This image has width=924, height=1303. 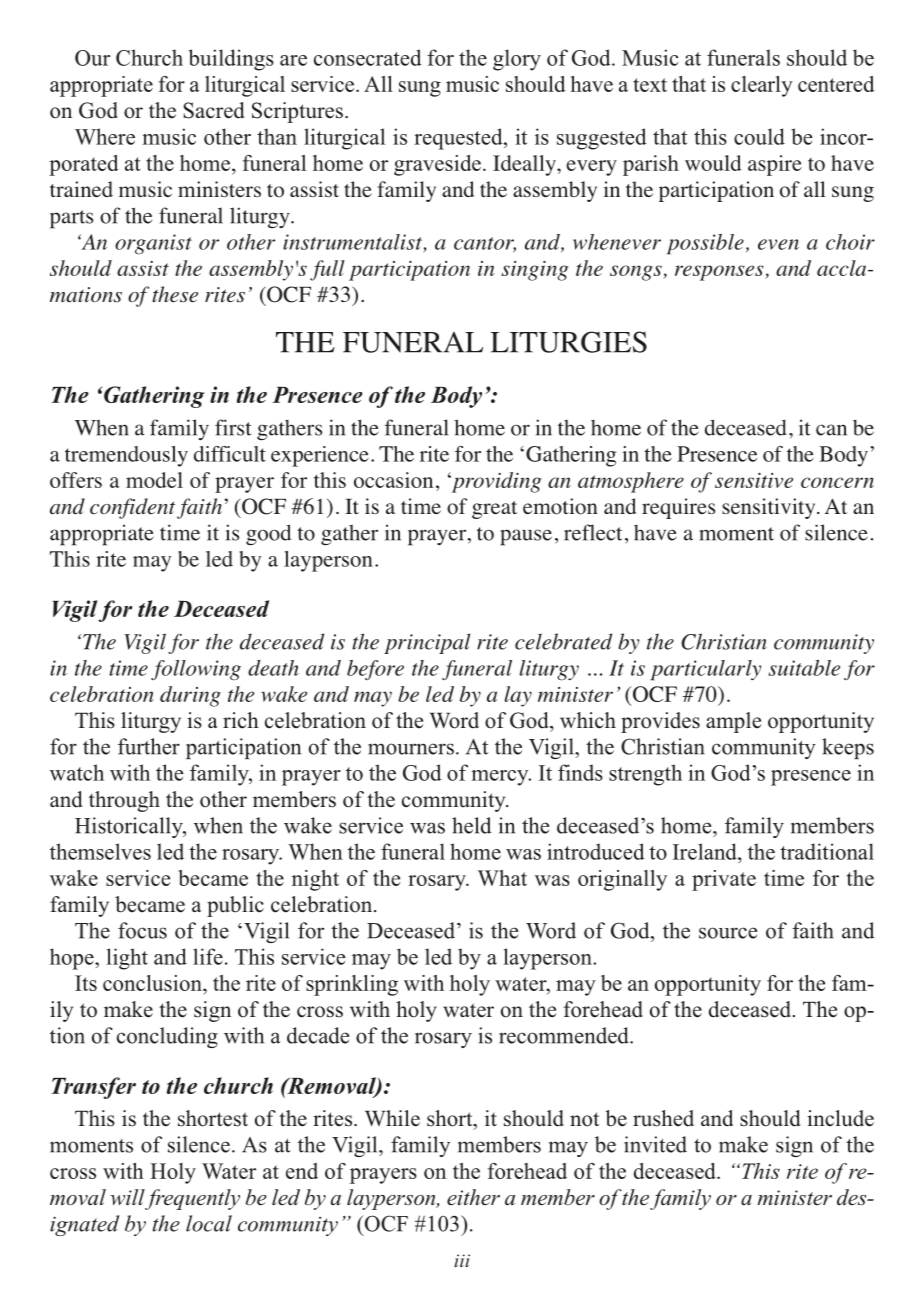 What do you see at coordinates (427, 643) in the image?
I see `principal` at bounding box center [427, 643].
